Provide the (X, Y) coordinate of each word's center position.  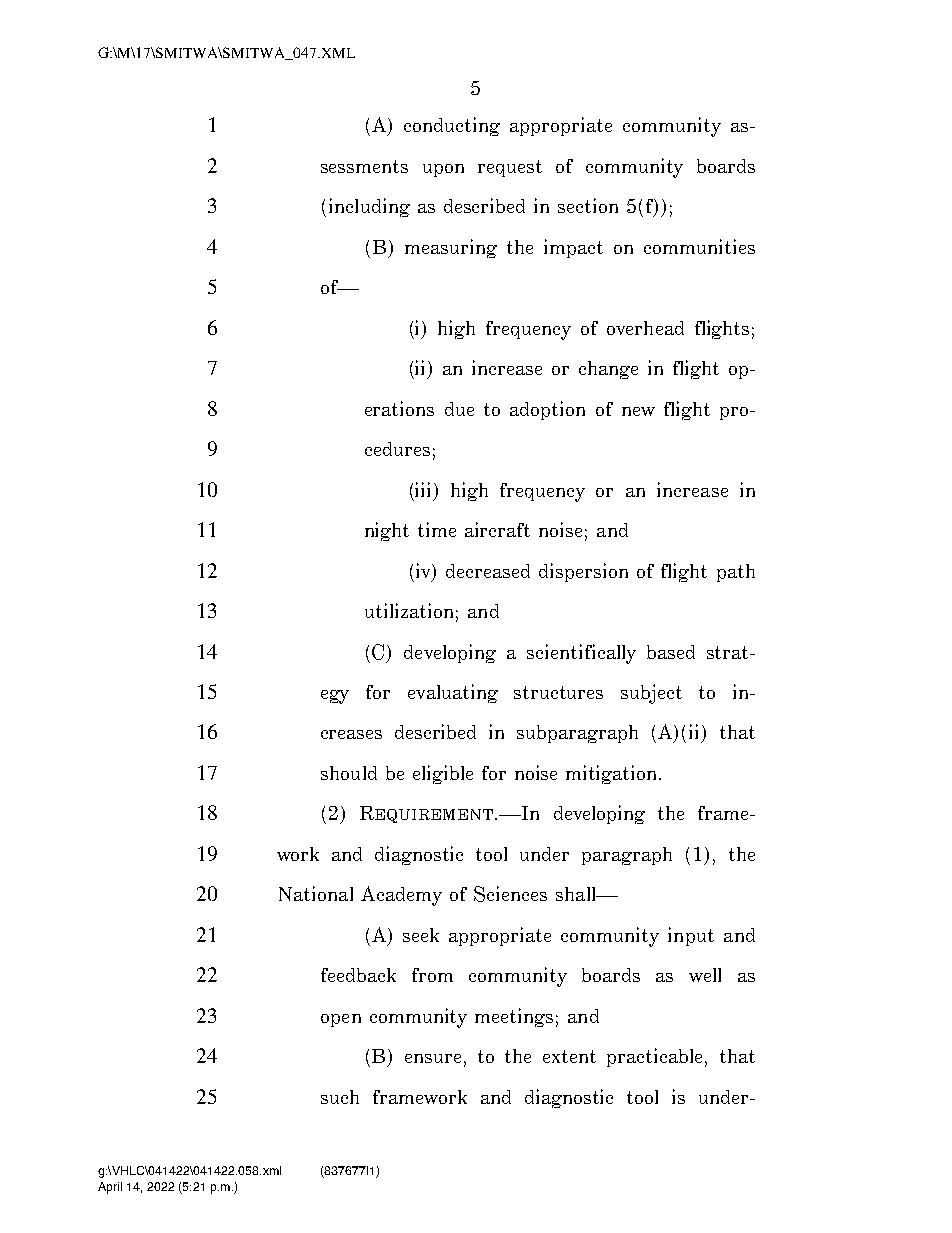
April (110, 1188)
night (387, 531)
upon (443, 170)
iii (425, 489)
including (369, 207)
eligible (443, 774)
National (316, 893)
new (638, 411)
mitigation (613, 774)
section (588, 205)
